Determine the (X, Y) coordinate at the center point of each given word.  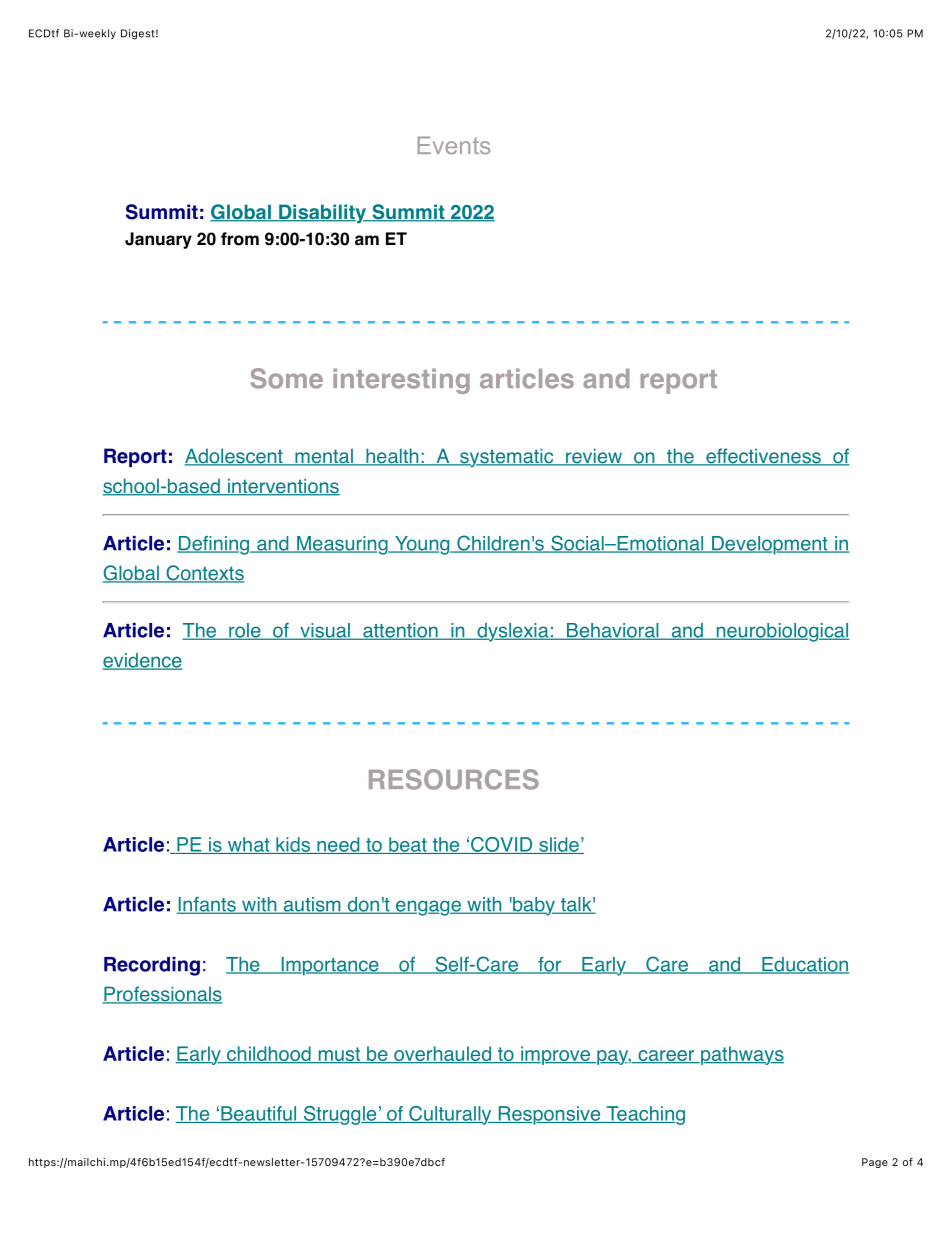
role (245, 631)
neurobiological (781, 632)
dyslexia (513, 632)
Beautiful (259, 1114)
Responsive (549, 1115)
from (240, 239)
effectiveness (763, 457)
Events (454, 145)
